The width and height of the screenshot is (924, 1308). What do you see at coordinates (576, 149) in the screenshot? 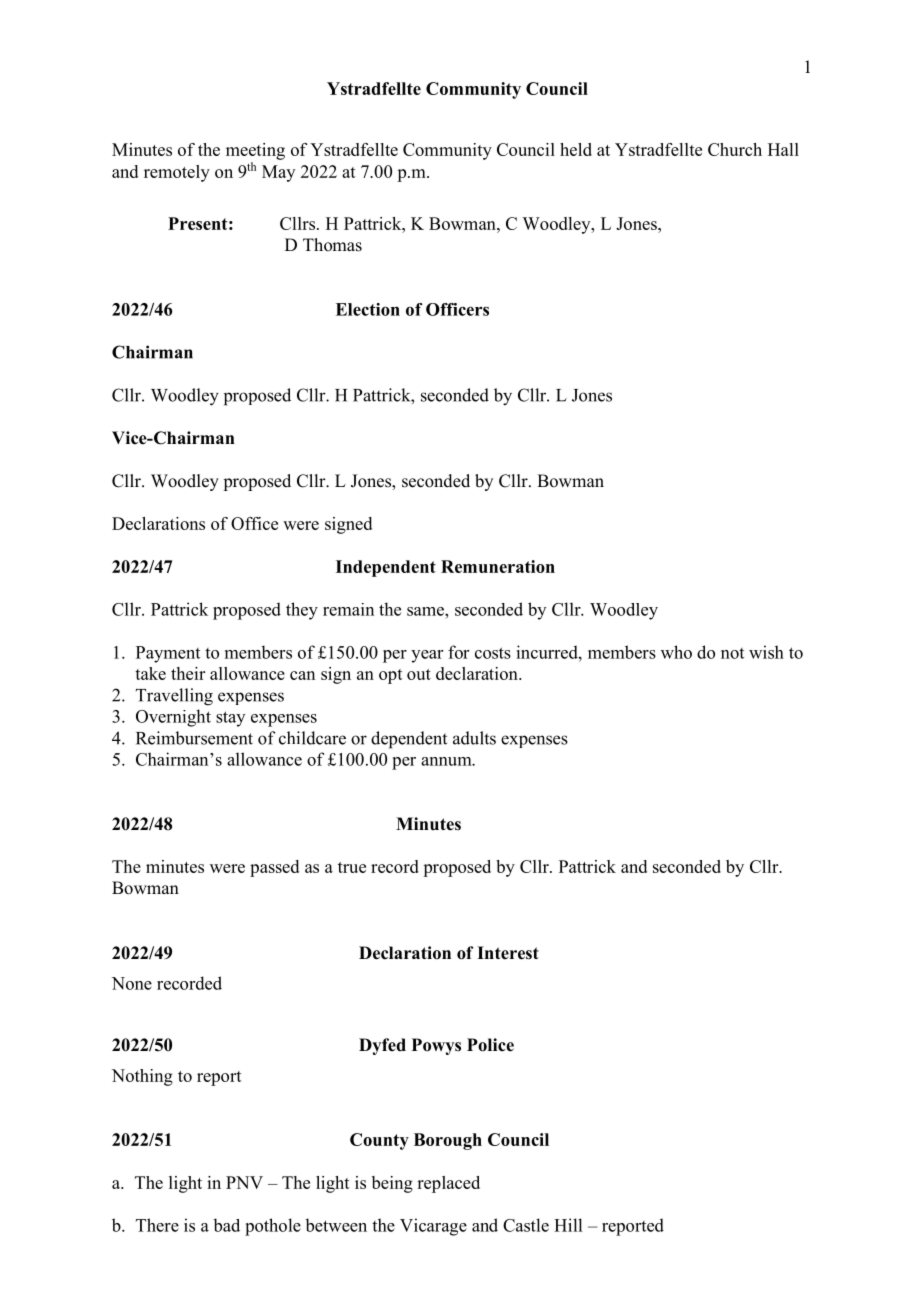
I see `held` at bounding box center [576, 149].
